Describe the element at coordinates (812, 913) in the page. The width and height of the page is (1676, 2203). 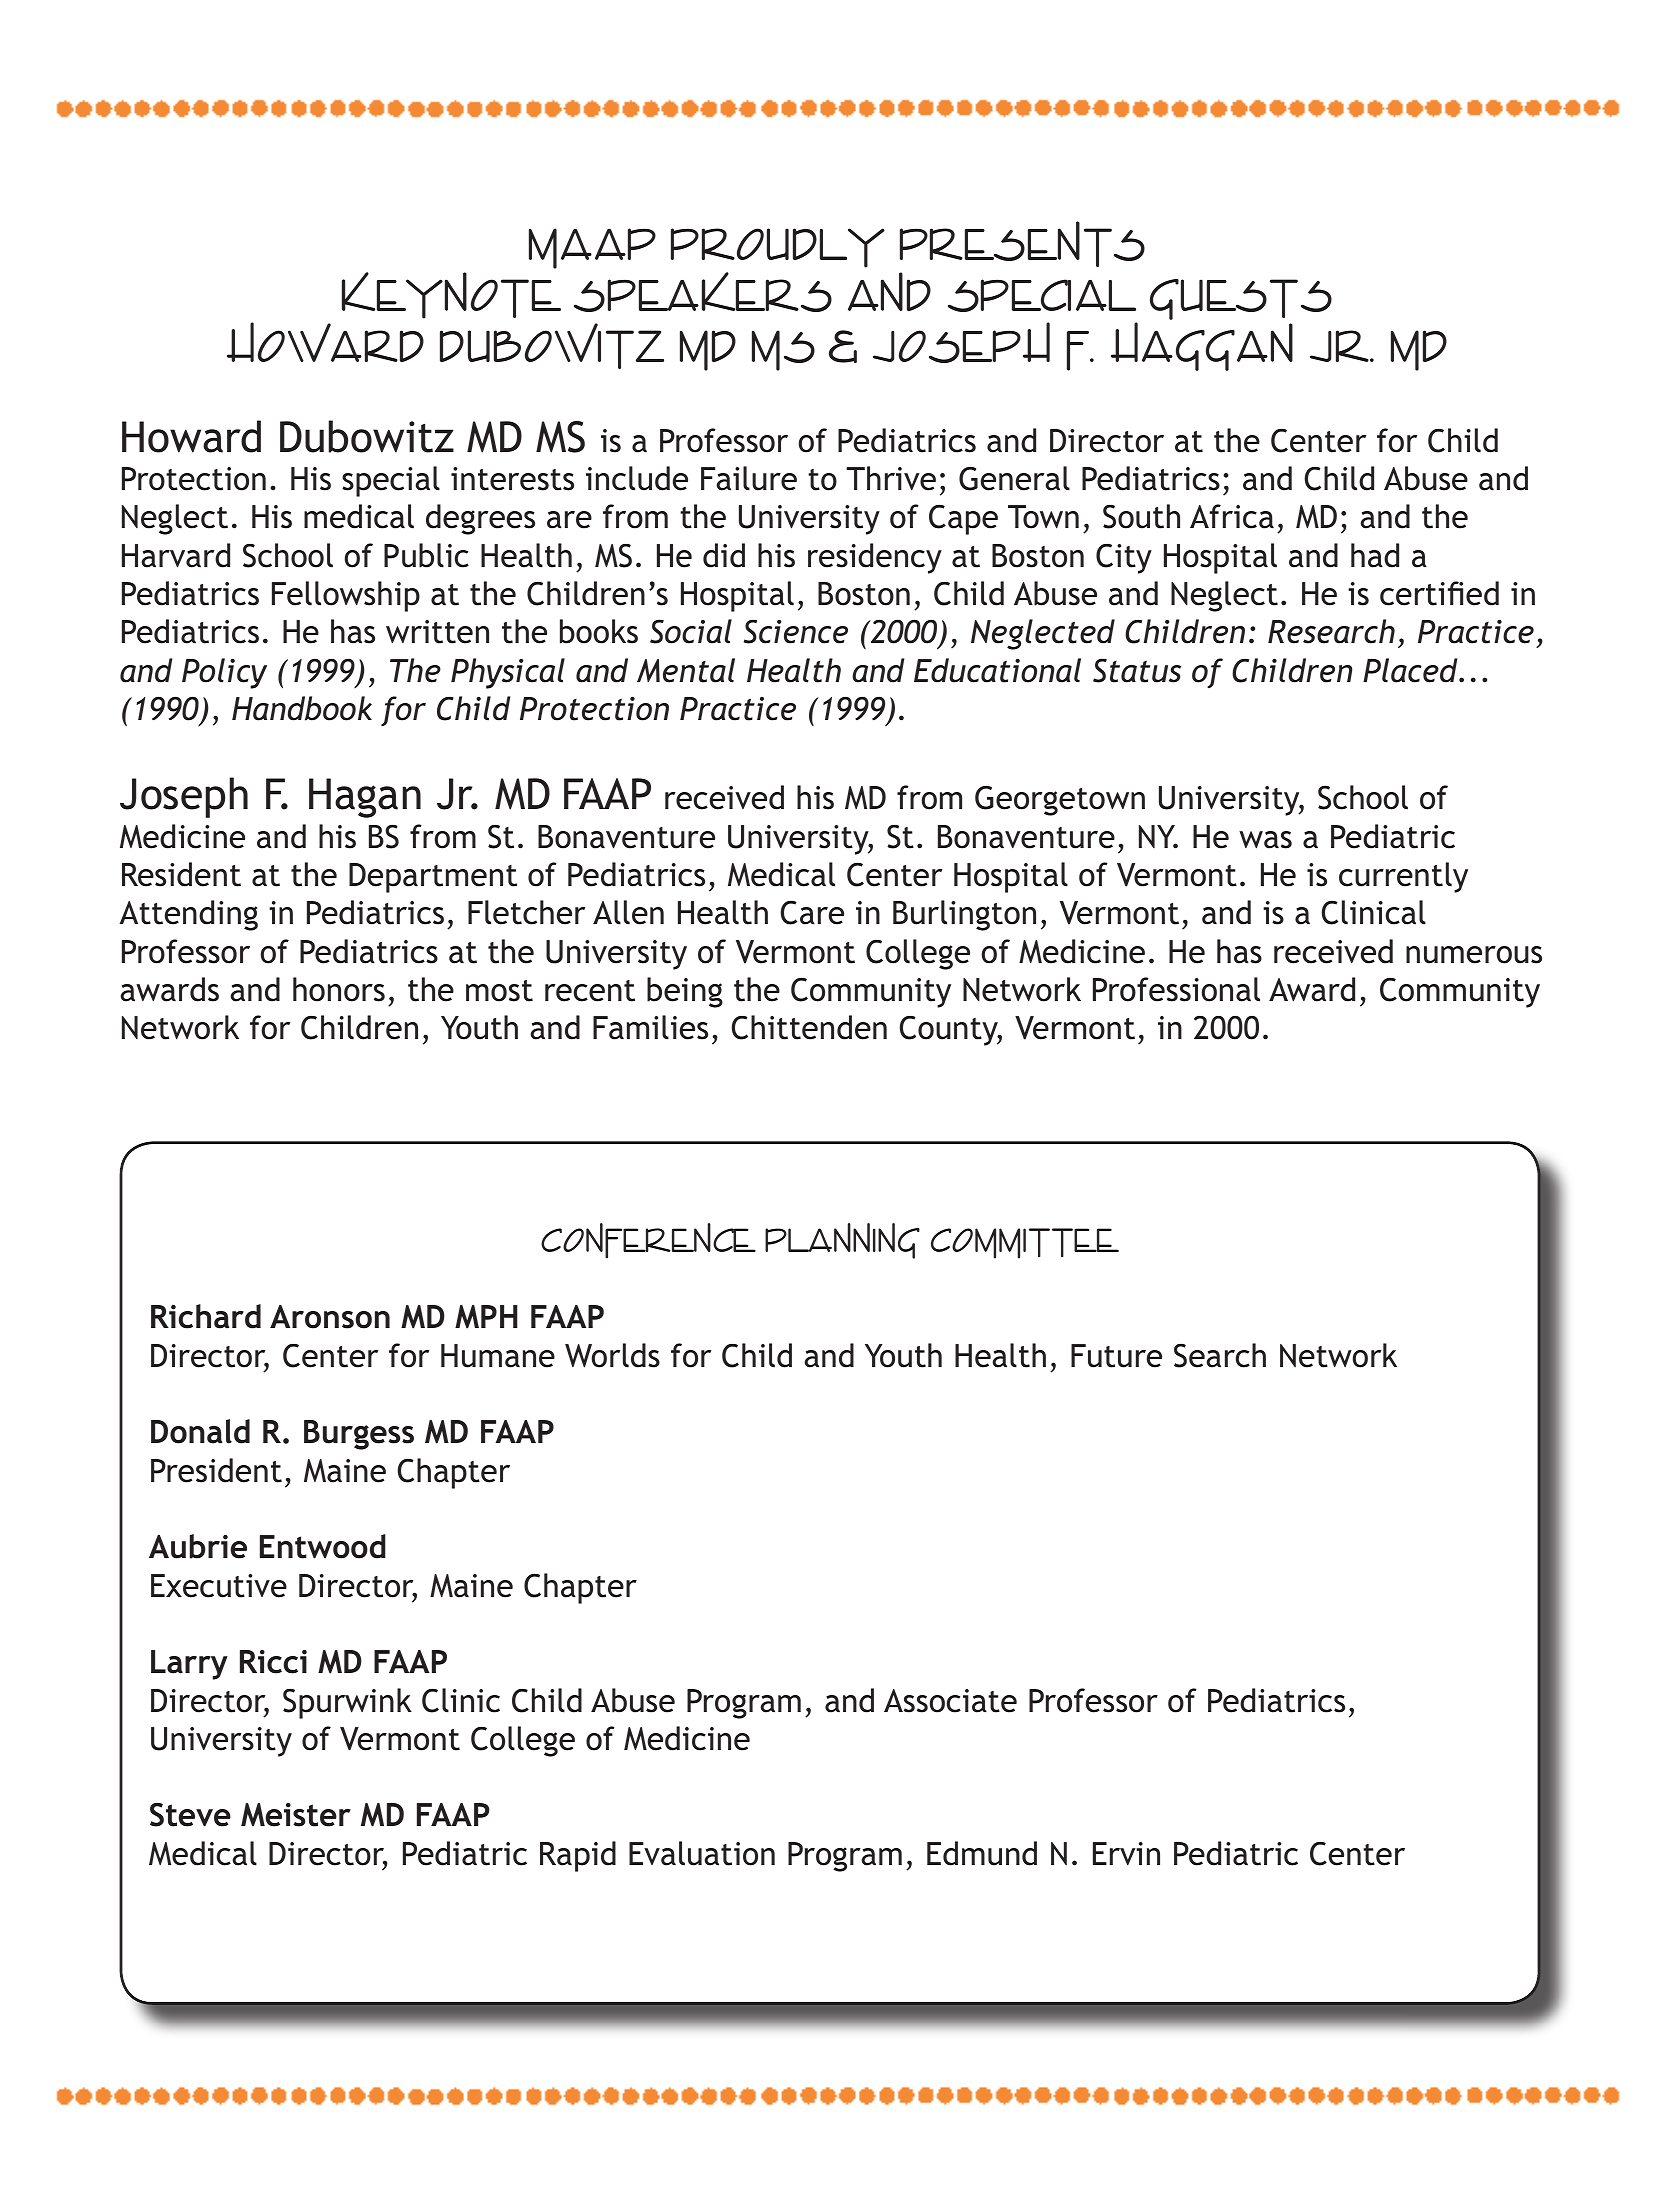
I see `Care` at that location.
